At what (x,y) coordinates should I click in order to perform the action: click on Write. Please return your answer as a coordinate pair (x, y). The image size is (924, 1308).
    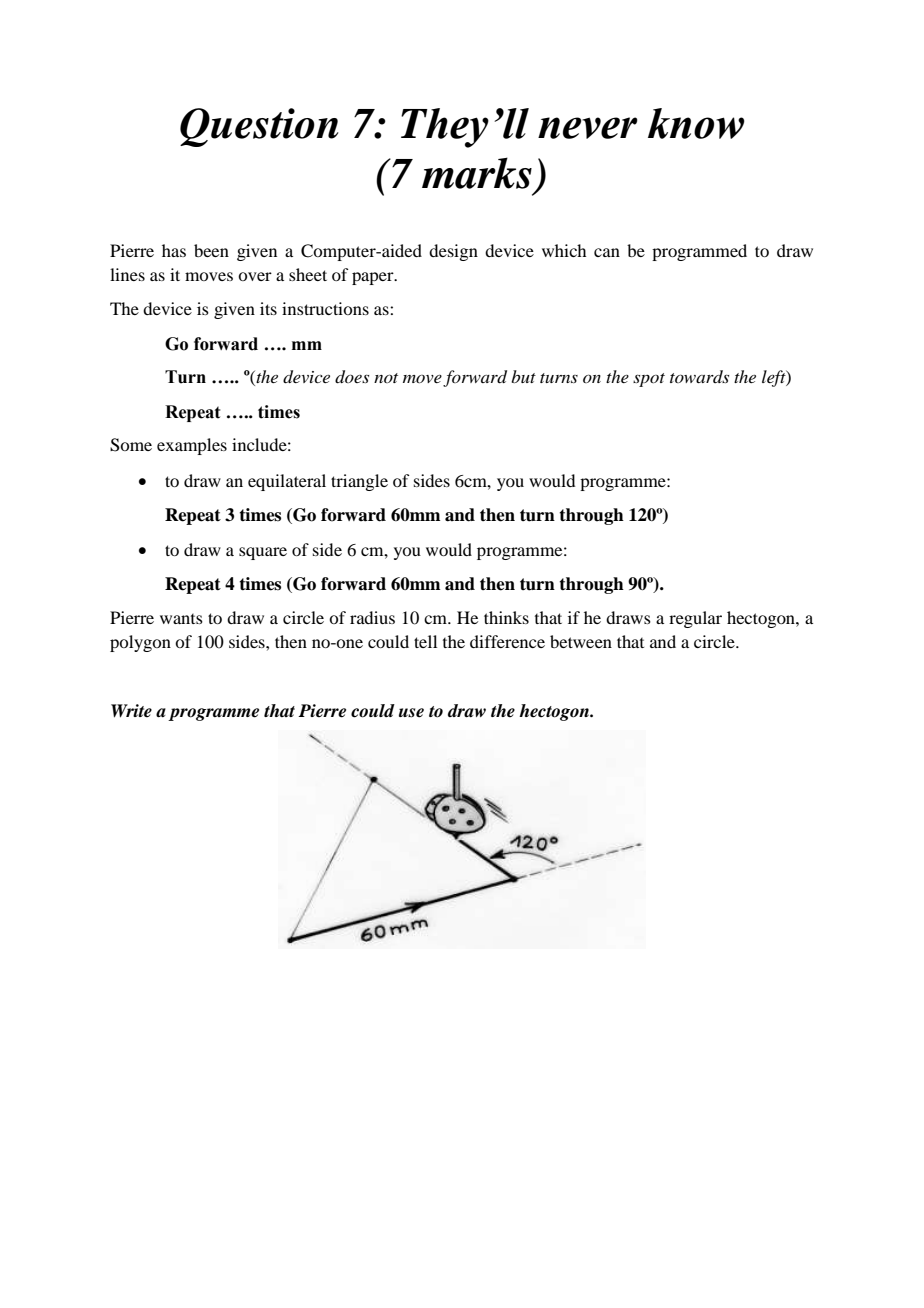
    Looking at the image, I should click on (131, 711).
